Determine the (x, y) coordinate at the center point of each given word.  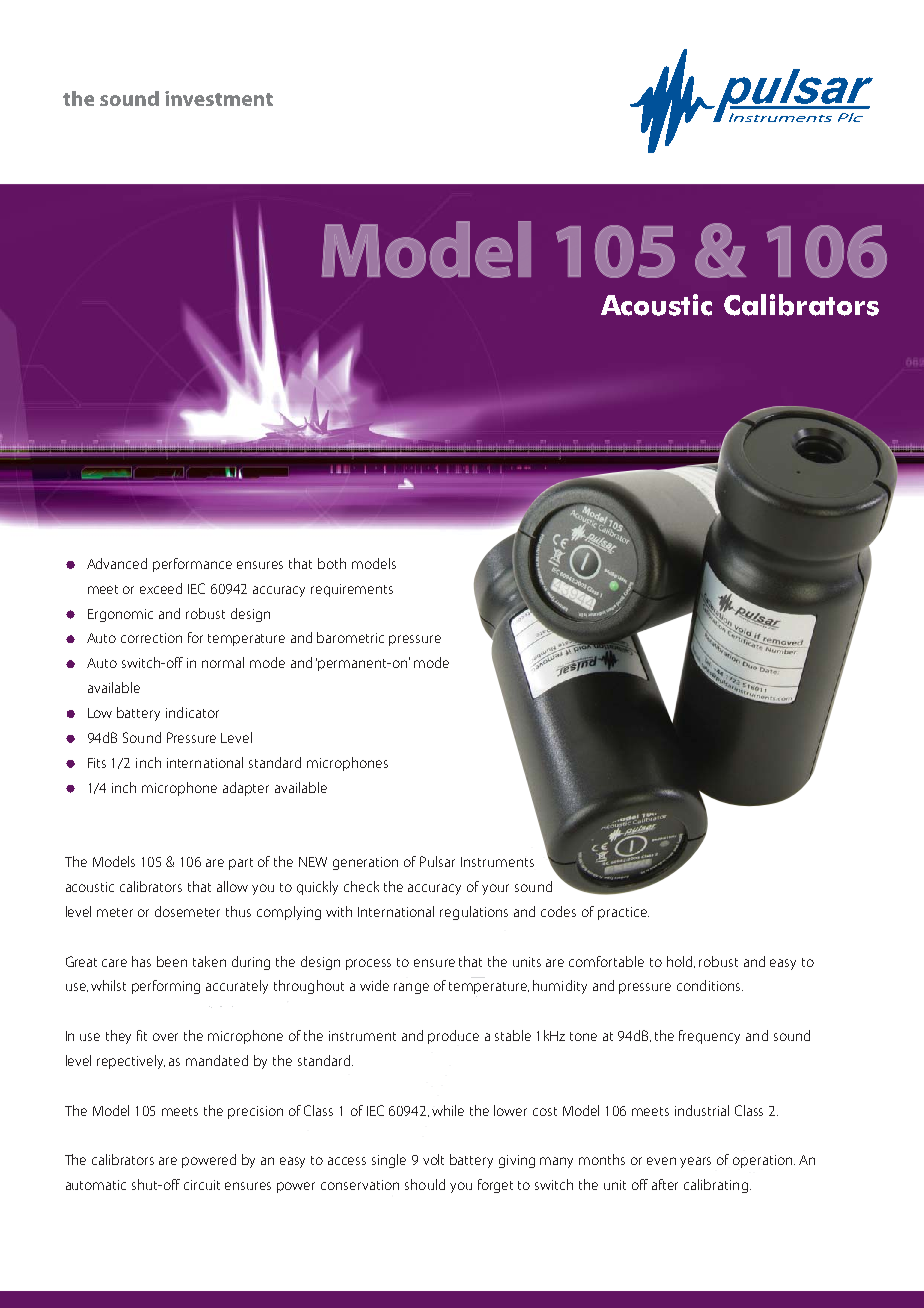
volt (433, 1159)
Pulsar (437, 861)
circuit (202, 1185)
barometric (350, 637)
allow (232, 886)
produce (453, 1037)
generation (365, 863)
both (332, 563)
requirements (352, 590)
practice (623, 913)
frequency (709, 1037)
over (165, 1037)
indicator (192, 712)
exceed (161, 588)
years (695, 1162)
